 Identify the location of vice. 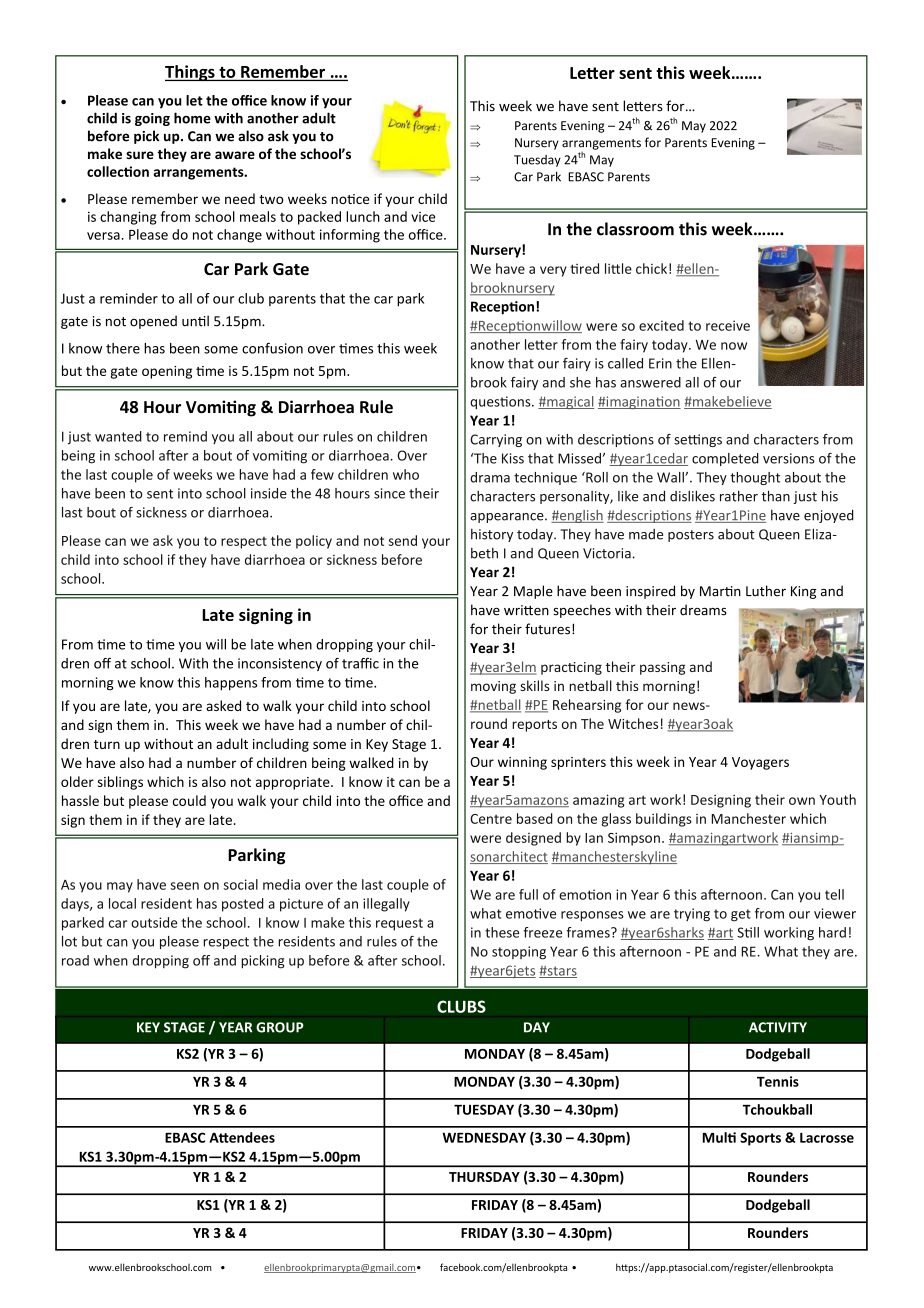
(423, 217).
